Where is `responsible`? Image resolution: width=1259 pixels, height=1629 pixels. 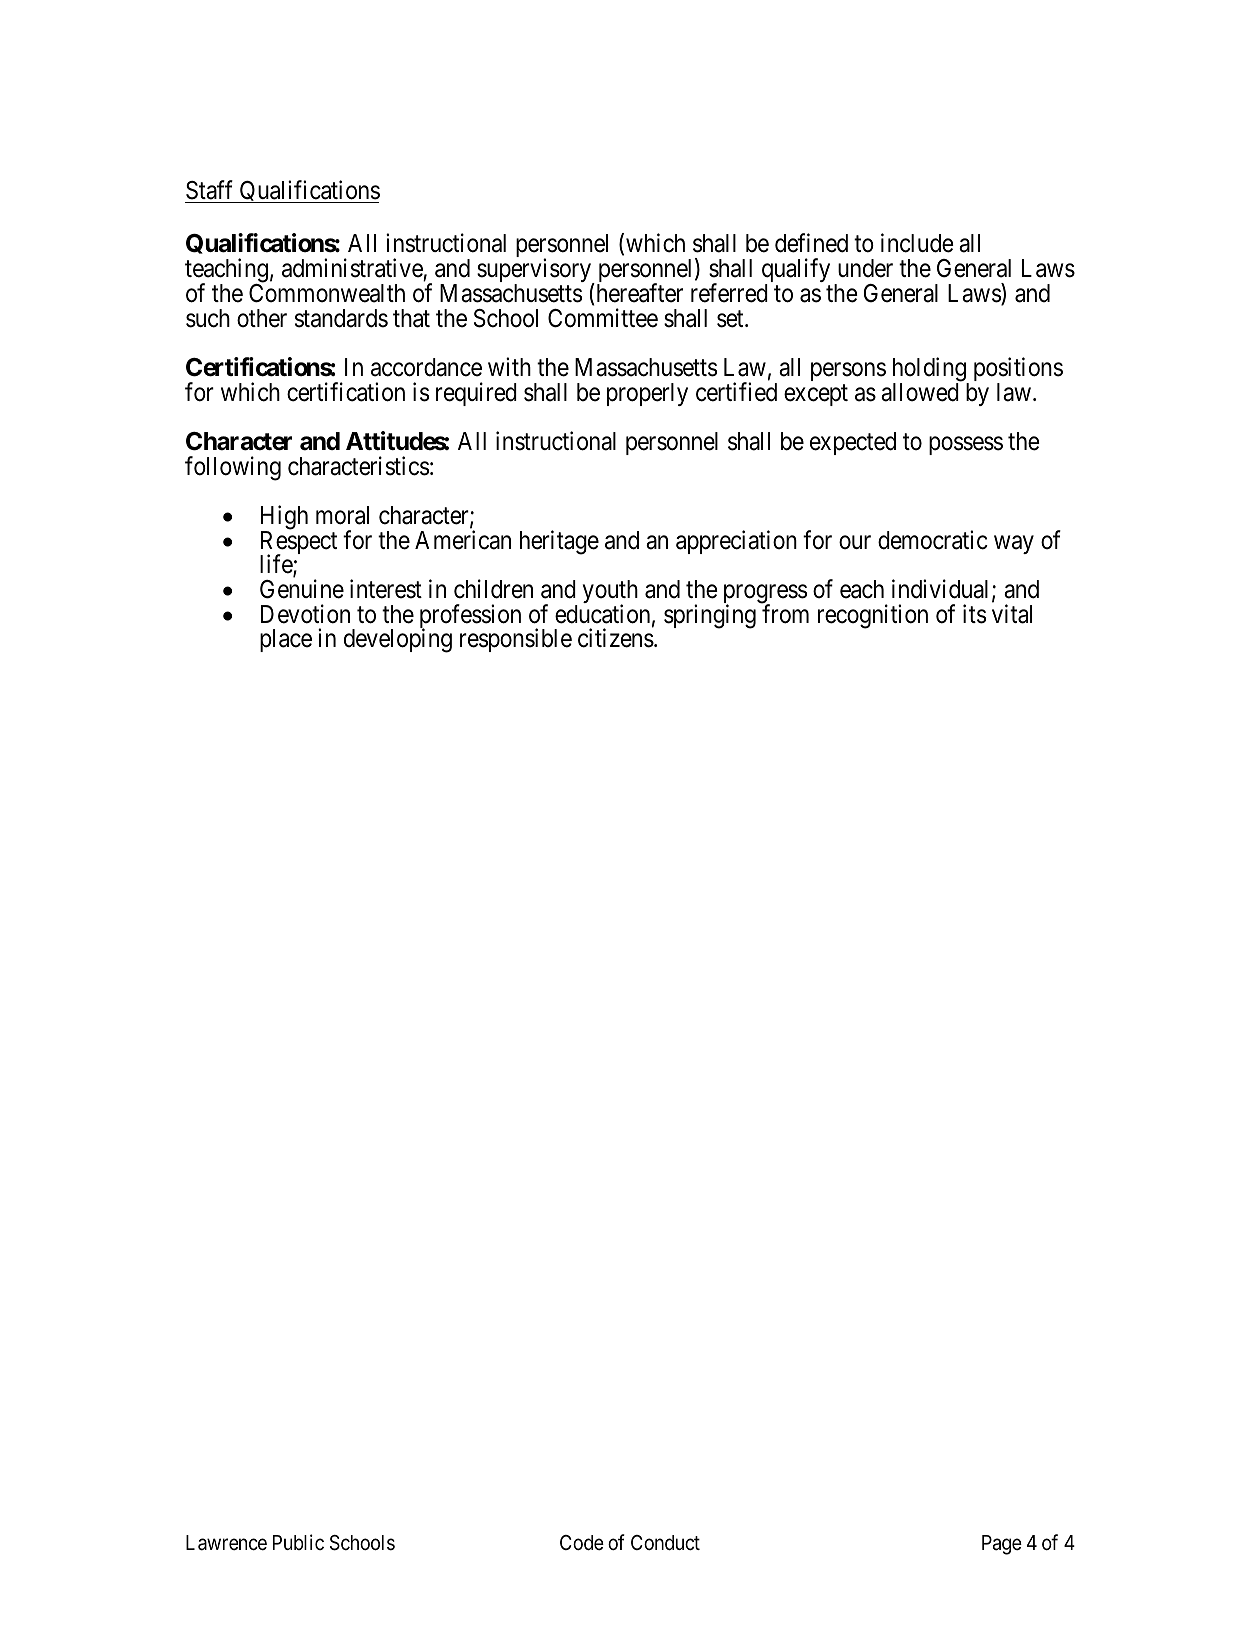
responsible is located at coordinates (516, 640).
